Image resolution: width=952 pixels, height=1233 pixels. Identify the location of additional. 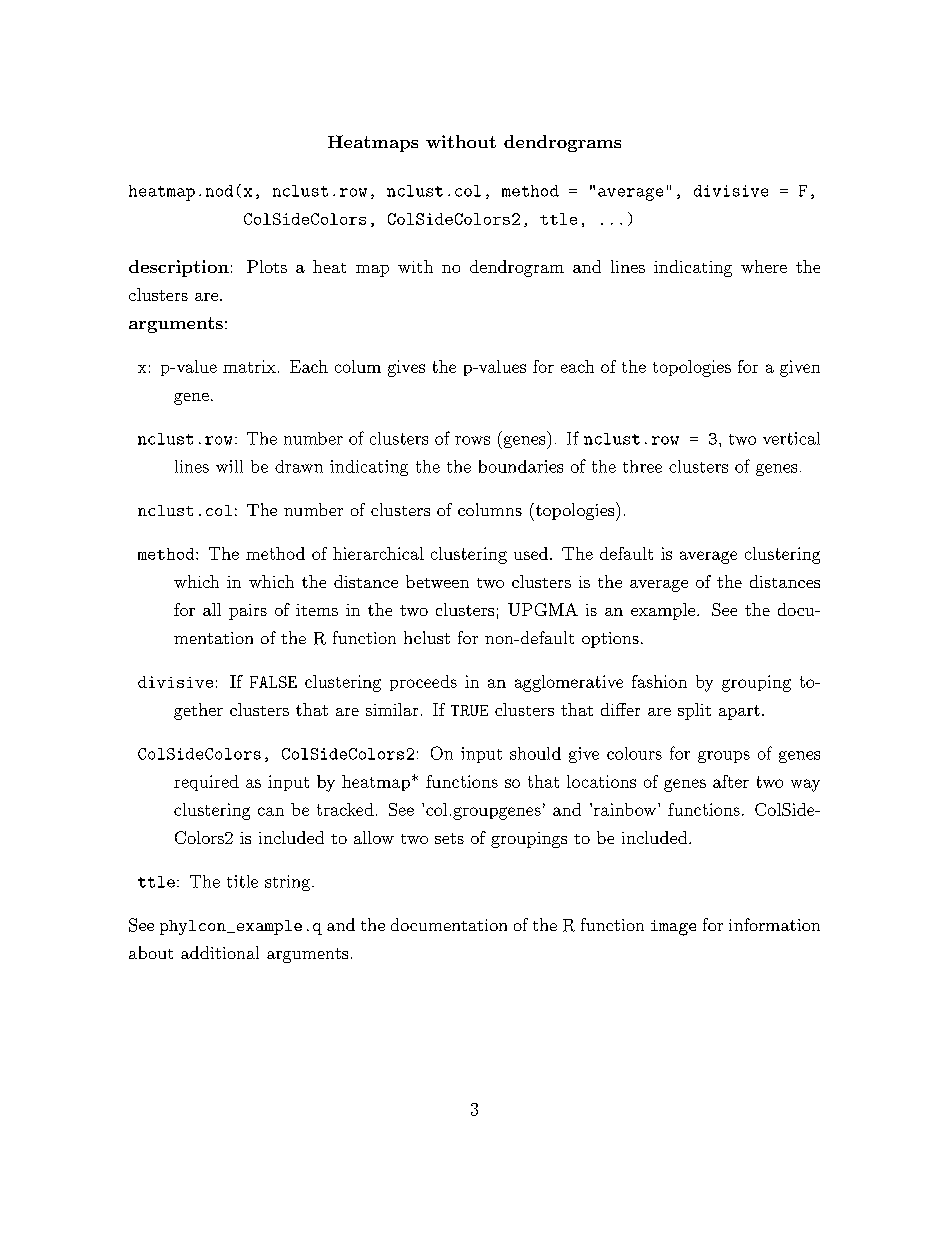
(220, 952).
